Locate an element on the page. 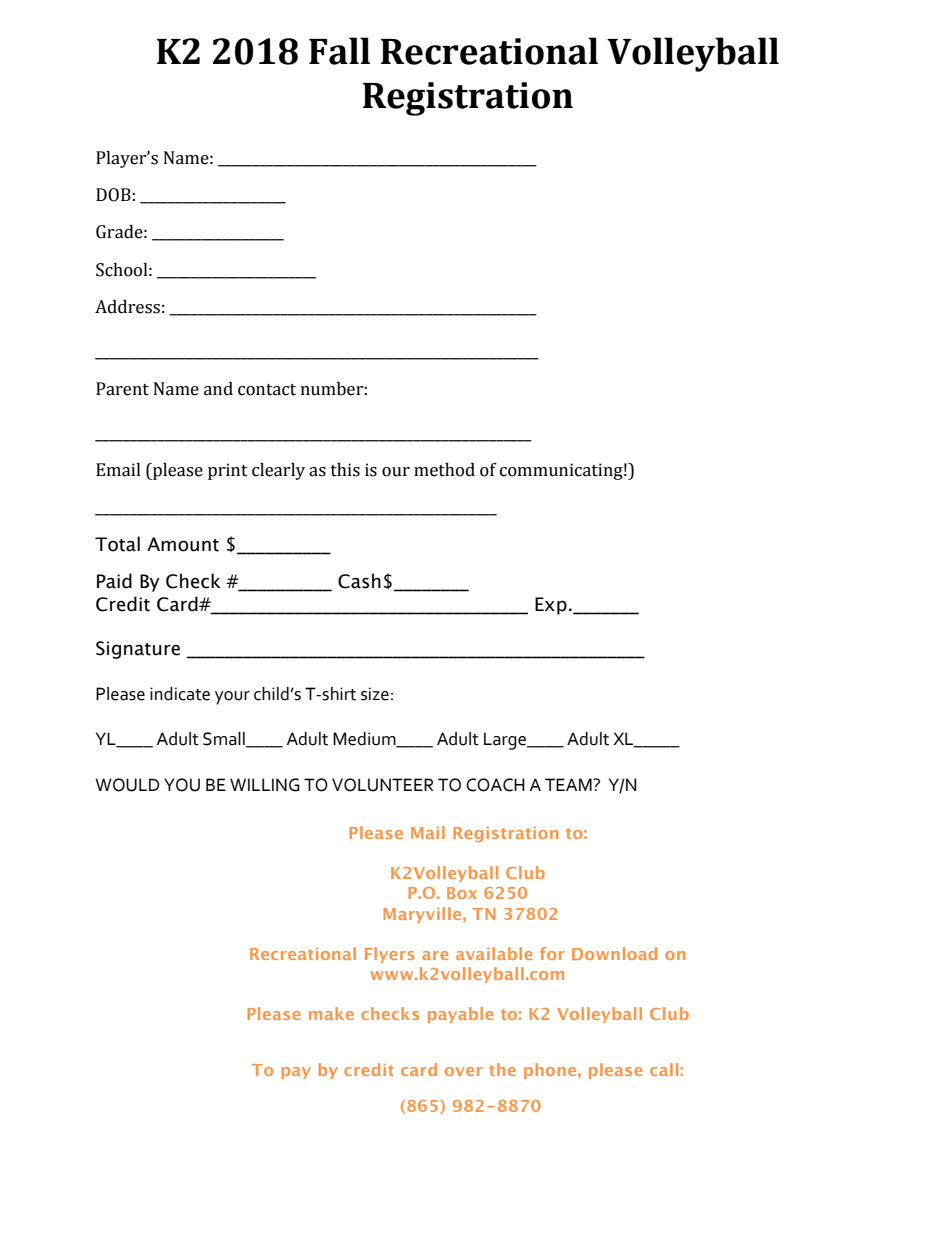  TEAM is located at coordinates (569, 784).
